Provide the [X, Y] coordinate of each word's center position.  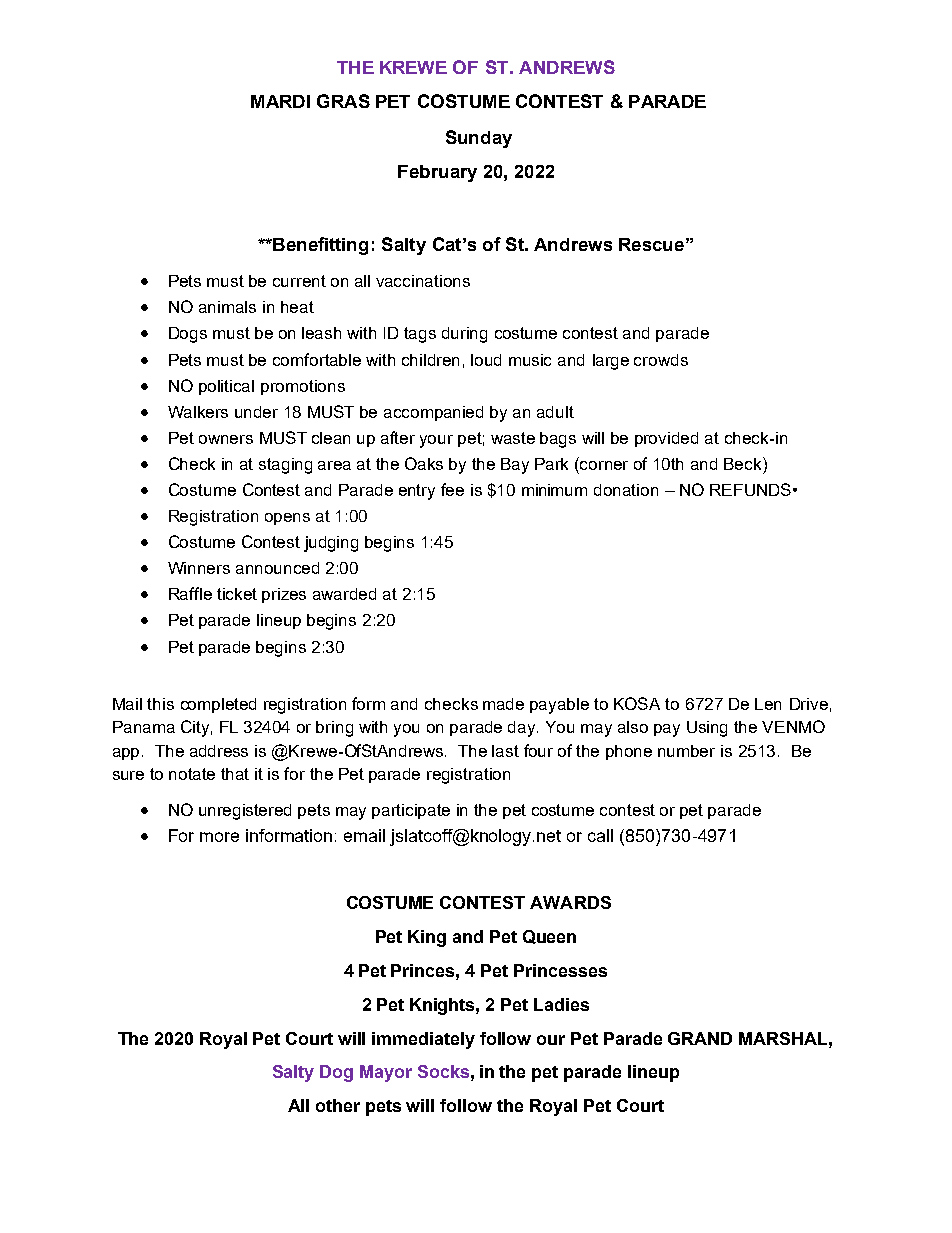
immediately [423, 1040]
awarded [344, 594]
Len [768, 704]
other [338, 1105]
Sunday [479, 139]
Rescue [651, 244]
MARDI [280, 101]
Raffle [190, 593]
